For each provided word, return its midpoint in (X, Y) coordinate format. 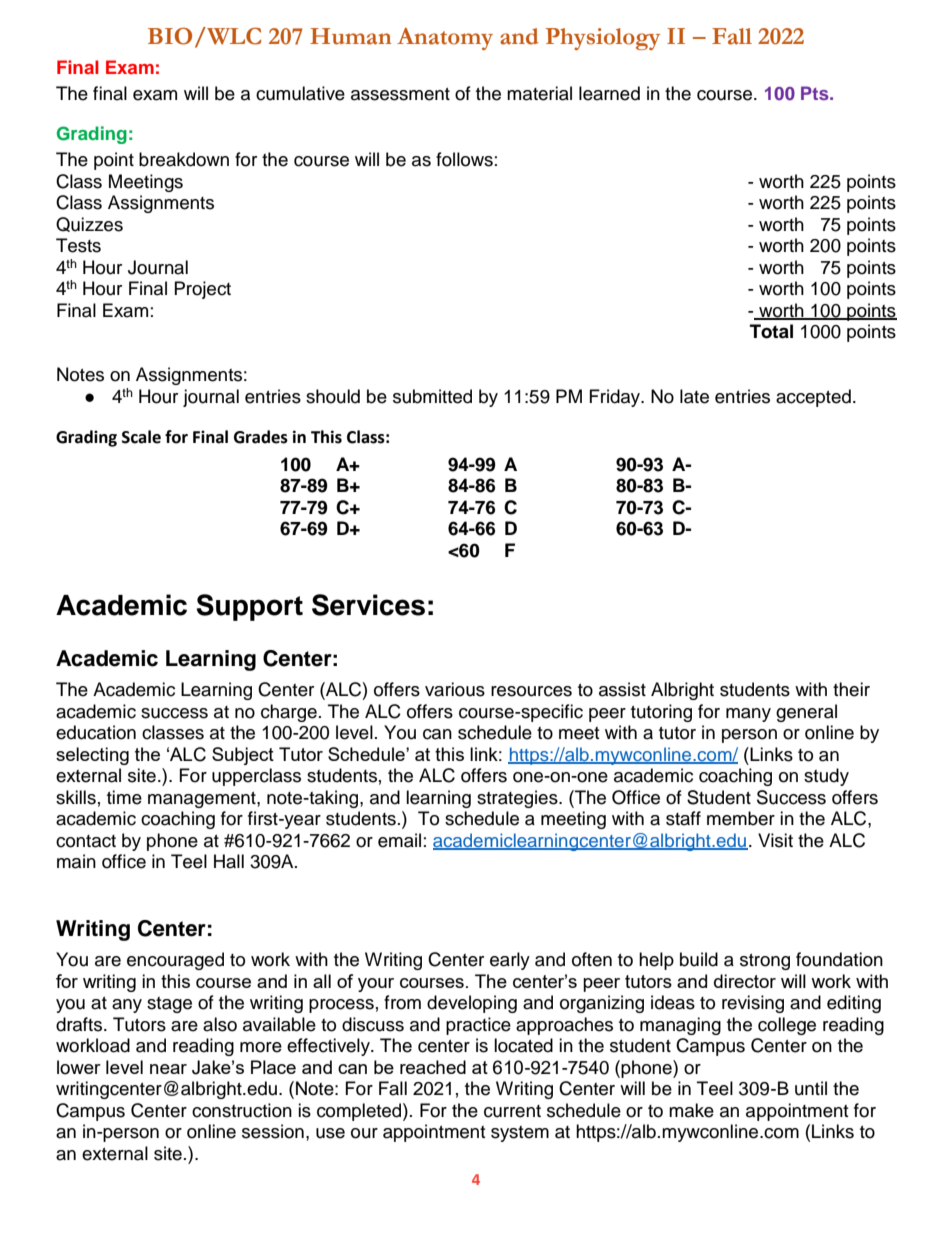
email (399, 840)
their (851, 689)
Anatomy (445, 39)
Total (771, 331)
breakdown (184, 159)
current (512, 1111)
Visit (775, 840)
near (168, 1069)
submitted (432, 396)
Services (368, 605)
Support (249, 607)
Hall (229, 861)
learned (609, 93)
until (811, 1088)
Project (203, 290)
